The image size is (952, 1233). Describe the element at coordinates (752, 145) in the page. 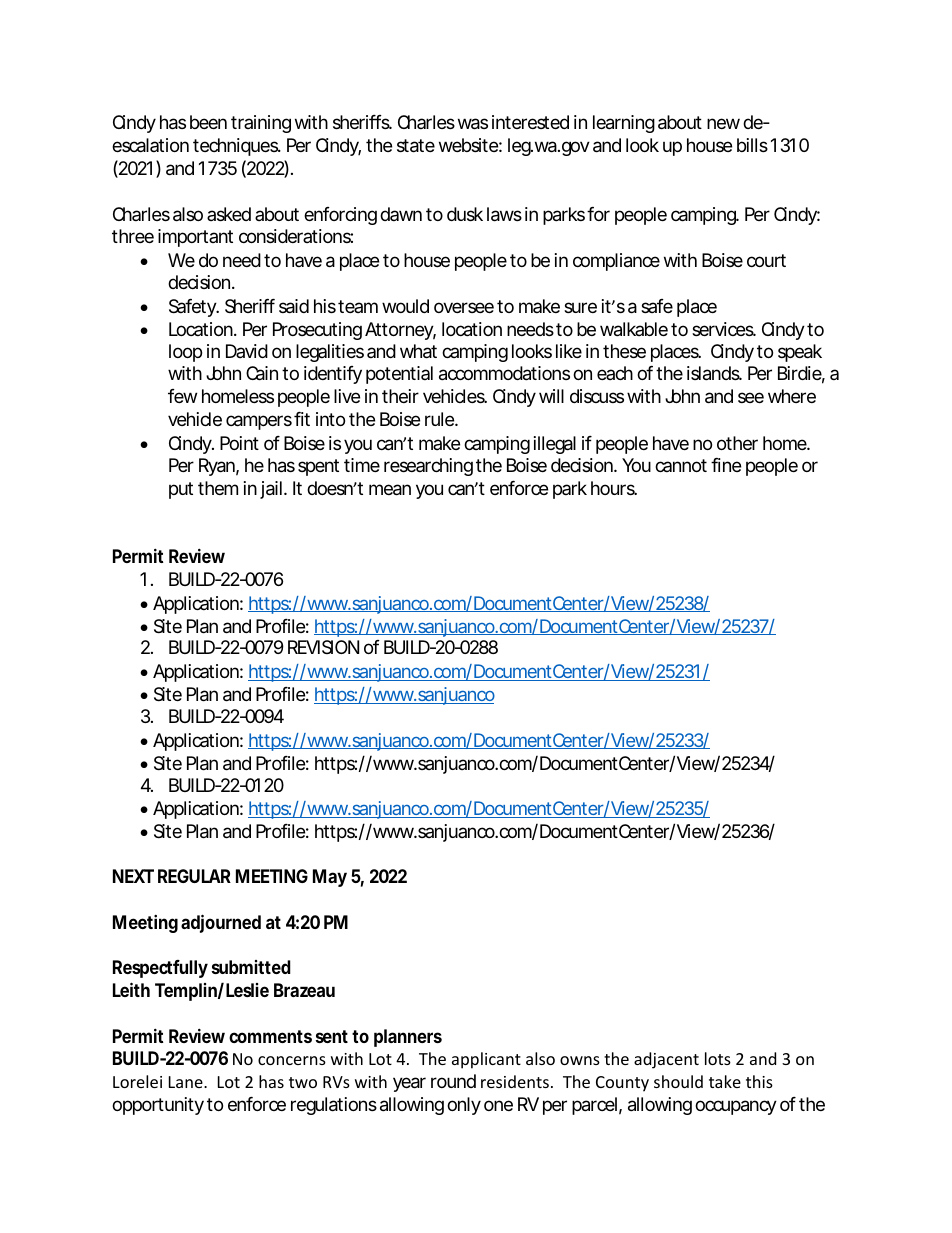

I see `bills` at that location.
